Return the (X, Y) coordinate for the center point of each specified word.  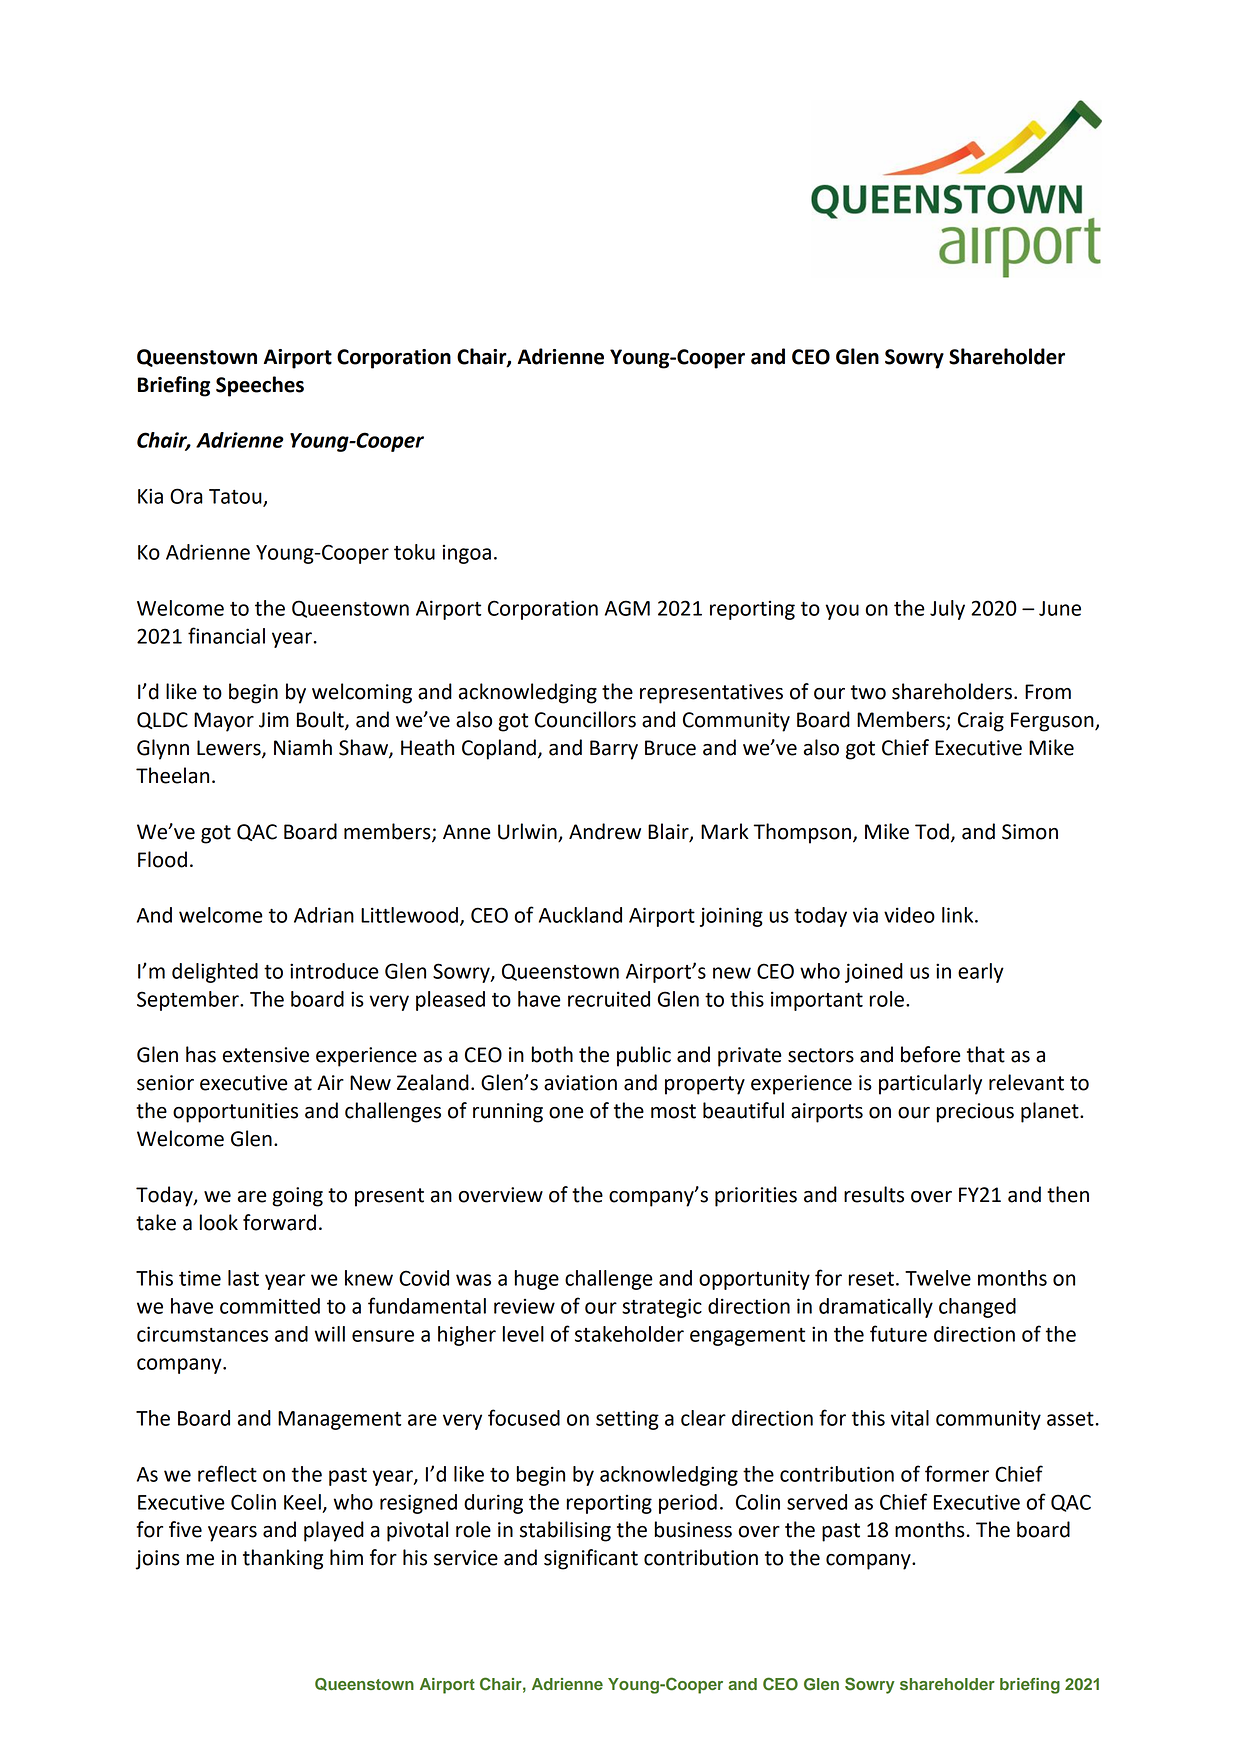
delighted (215, 973)
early (981, 973)
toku (414, 552)
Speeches (260, 386)
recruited (609, 999)
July (947, 610)
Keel (302, 1502)
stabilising (565, 1531)
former (957, 1473)
